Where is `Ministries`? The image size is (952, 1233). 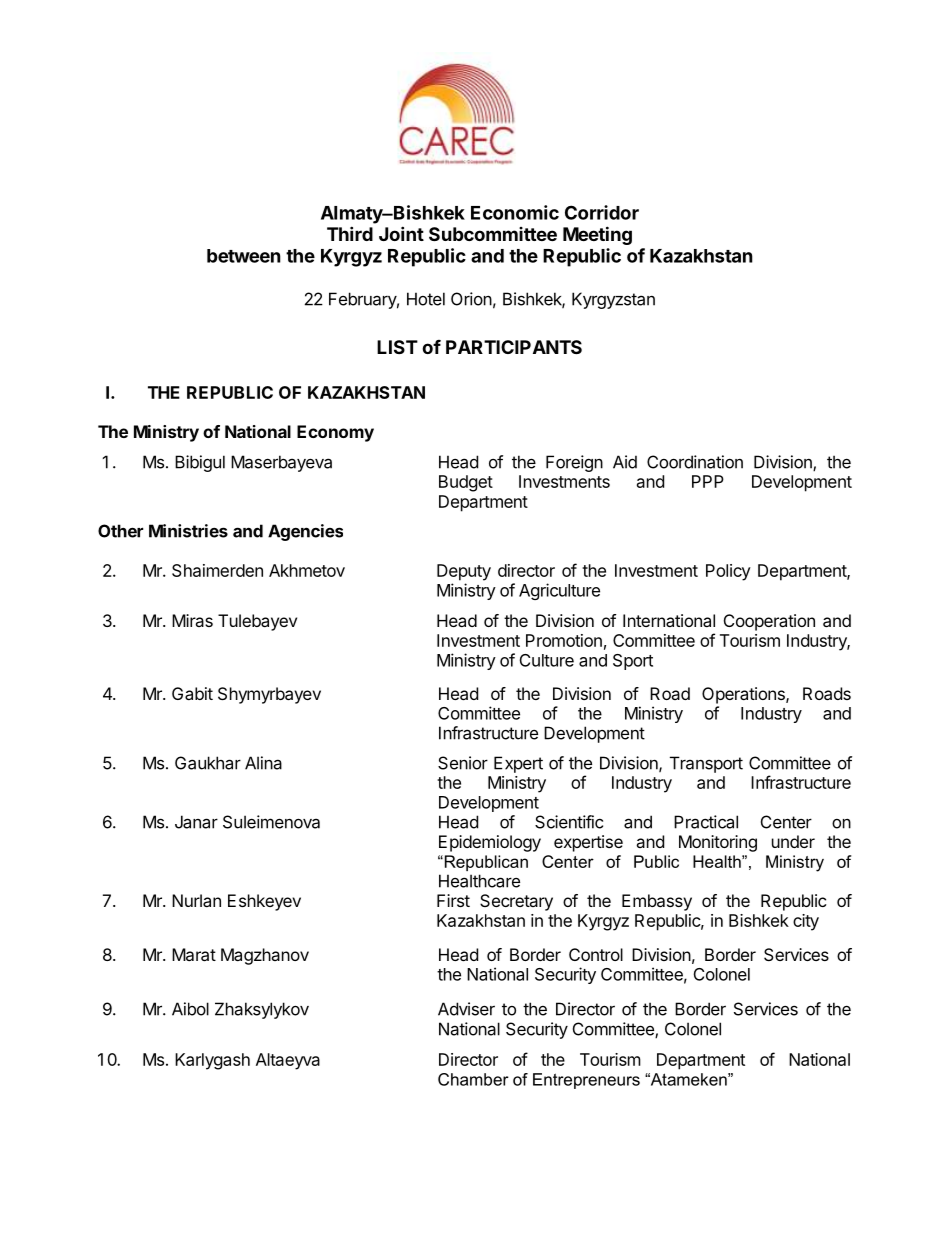
Ministries is located at coordinates (188, 531).
